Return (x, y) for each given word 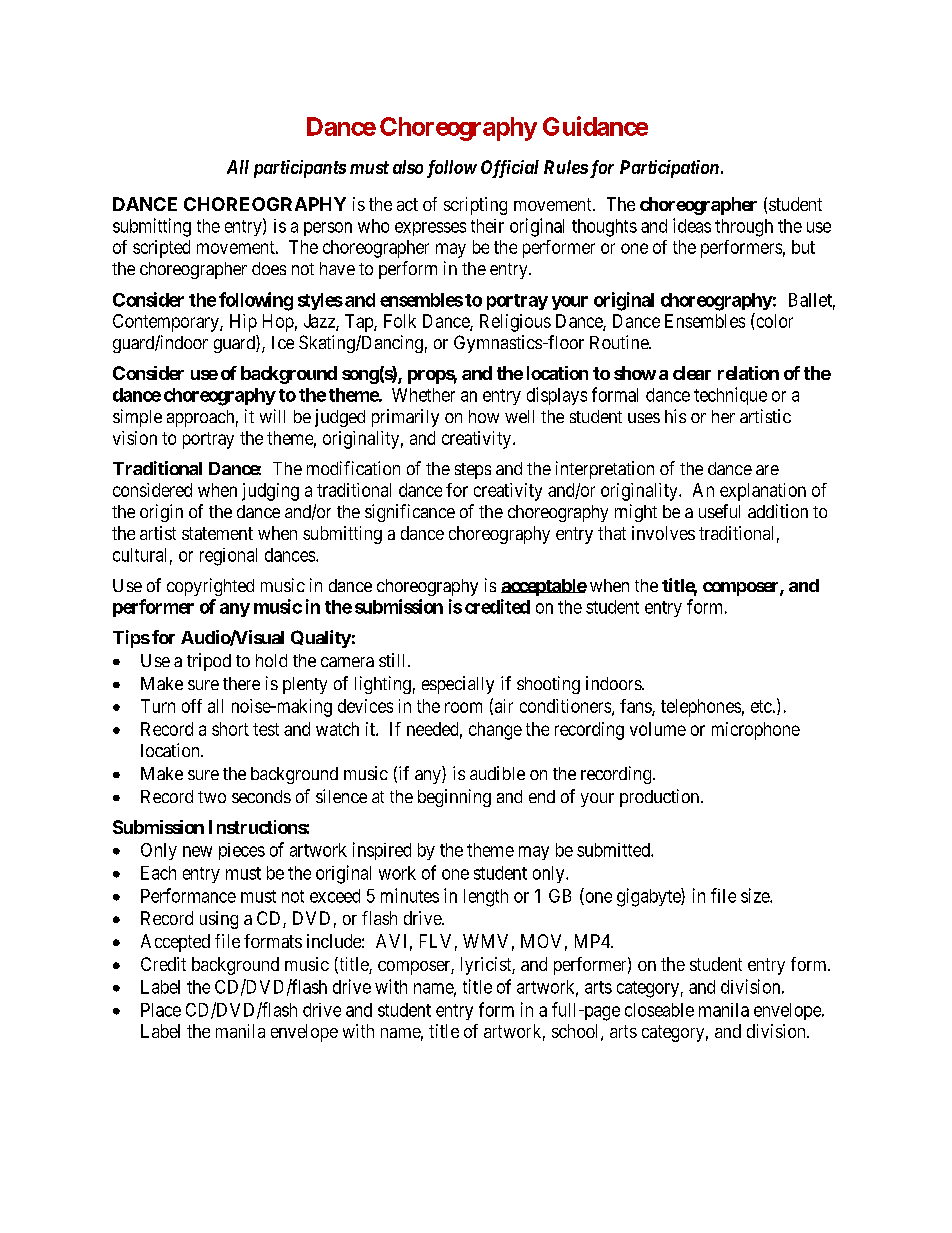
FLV (435, 941)
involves (663, 533)
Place (161, 1010)
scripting (475, 206)
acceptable (544, 587)
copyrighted (210, 587)
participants (300, 169)
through (744, 228)
